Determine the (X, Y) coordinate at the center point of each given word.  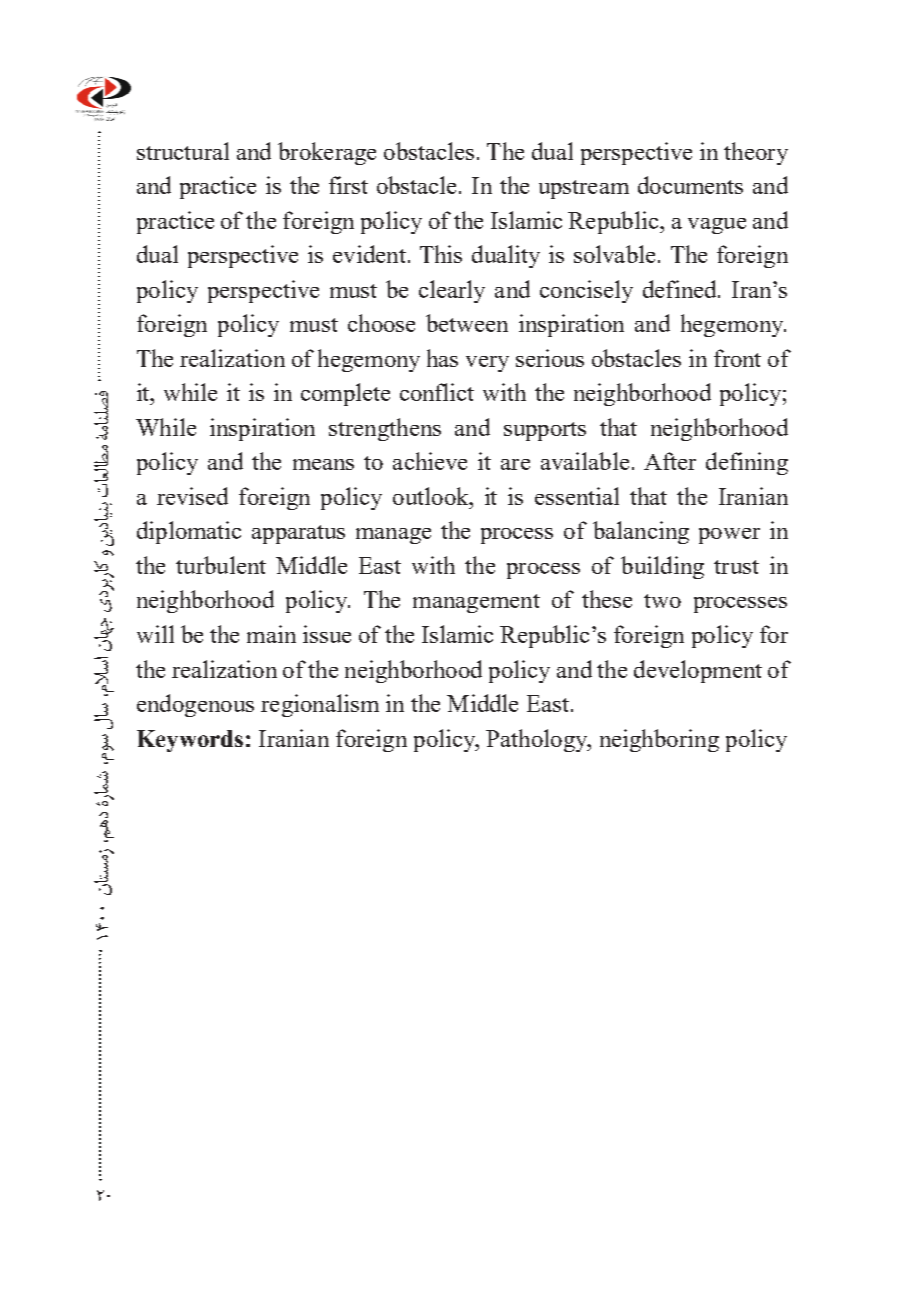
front (737, 358)
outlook (432, 496)
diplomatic (189, 532)
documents (690, 185)
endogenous (195, 705)
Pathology (538, 740)
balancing (641, 532)
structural (183, 151)
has (442, 358)
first (348, 185)
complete (345, 394)
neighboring (659, 740)
